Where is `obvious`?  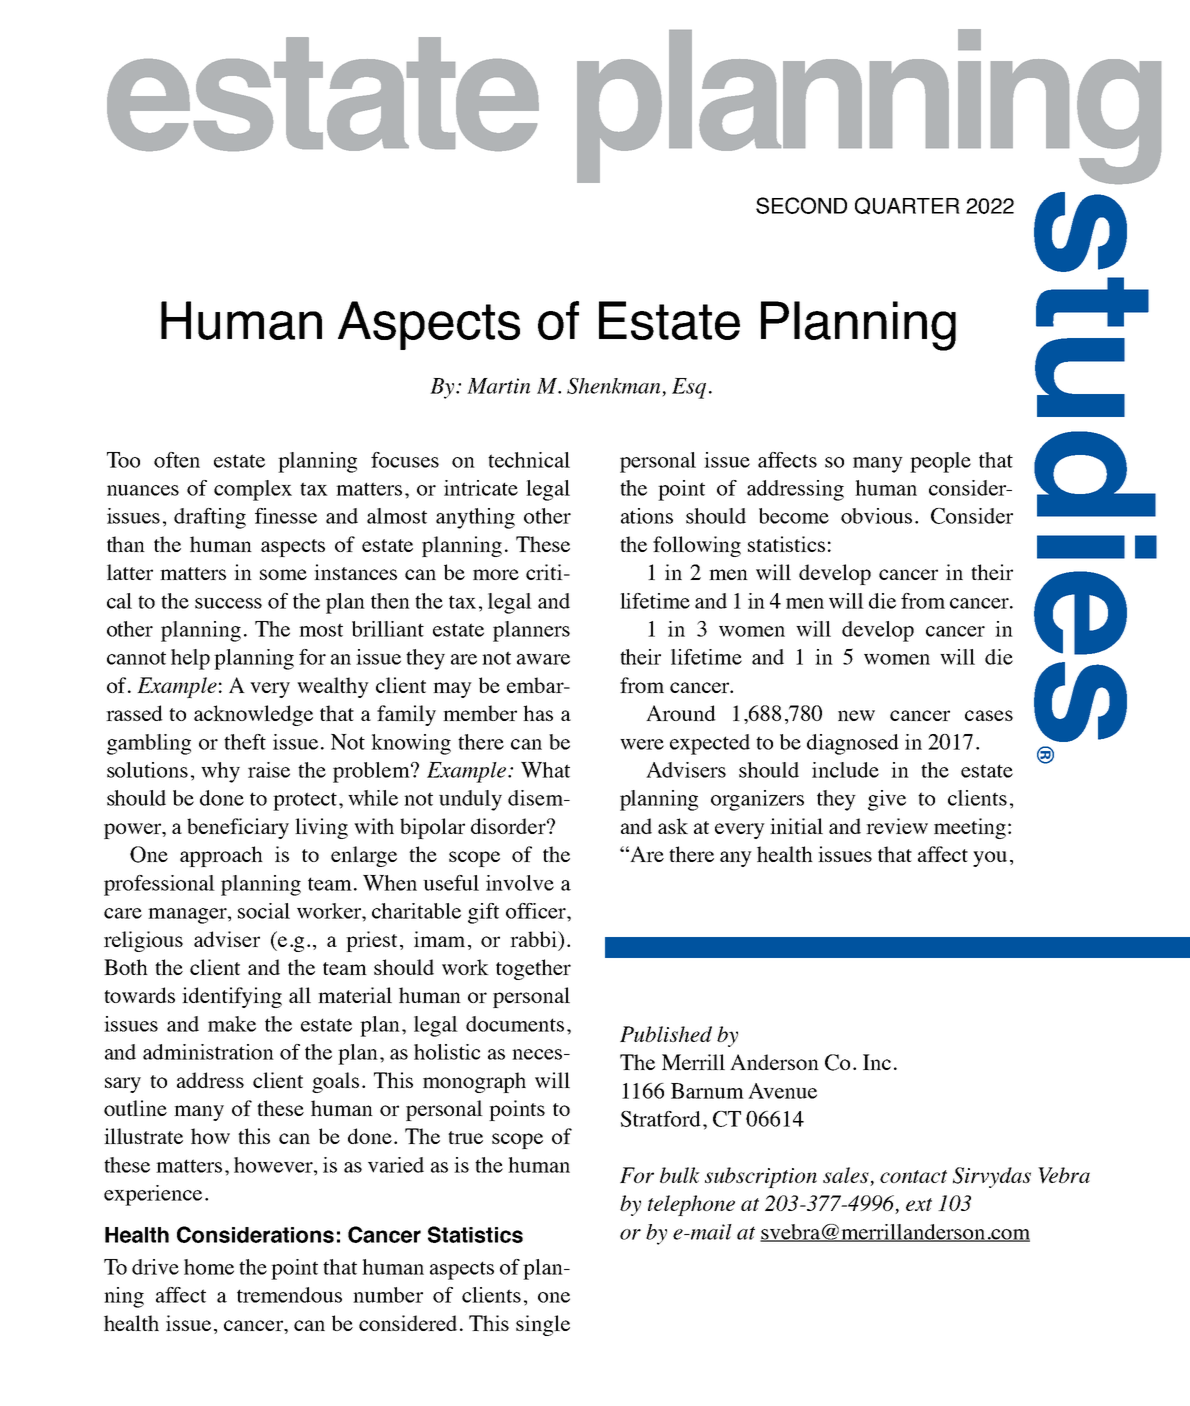
obvious is located at coordinates (876, 516).
